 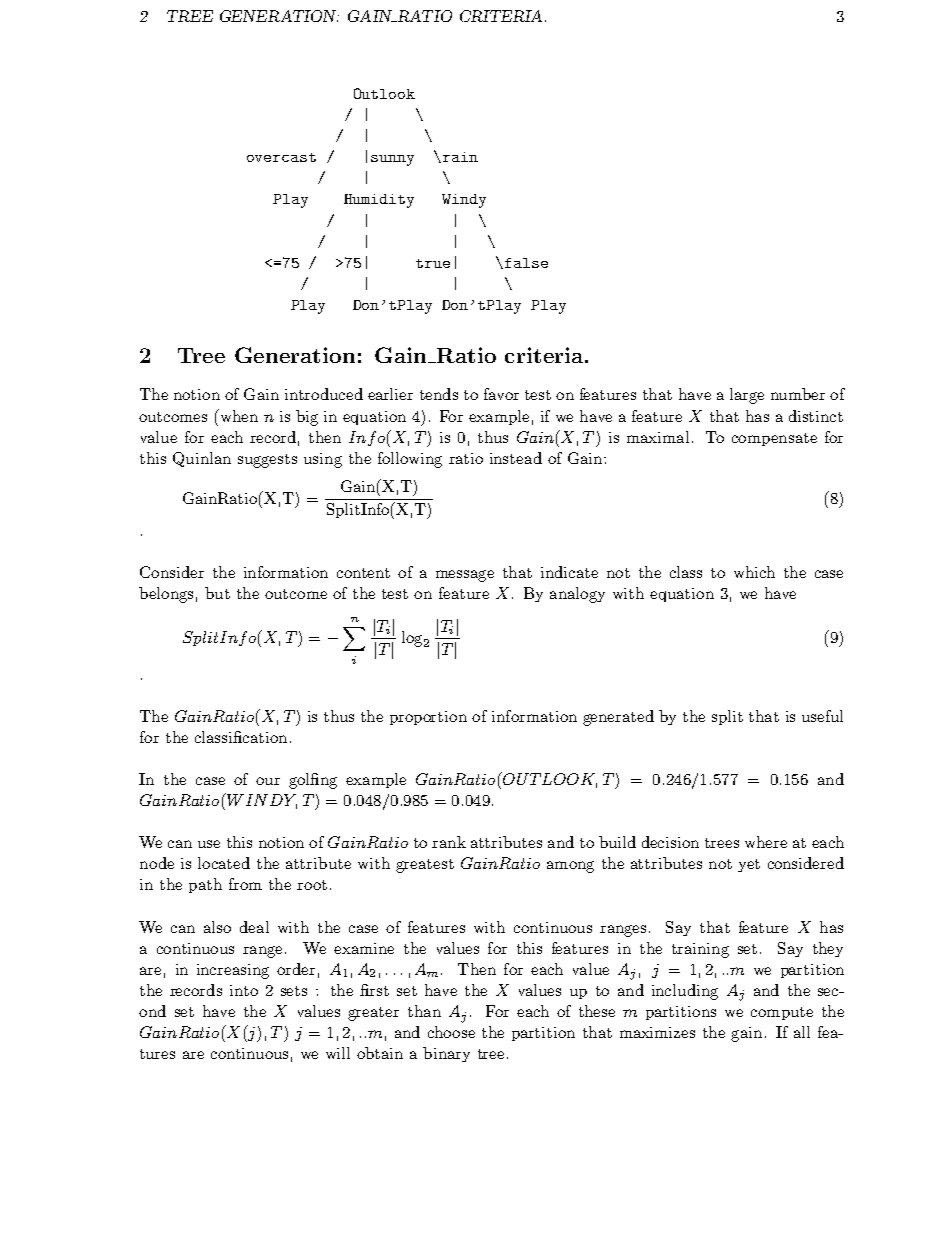 I want to click on sunny, so click(x=392, y=160).
